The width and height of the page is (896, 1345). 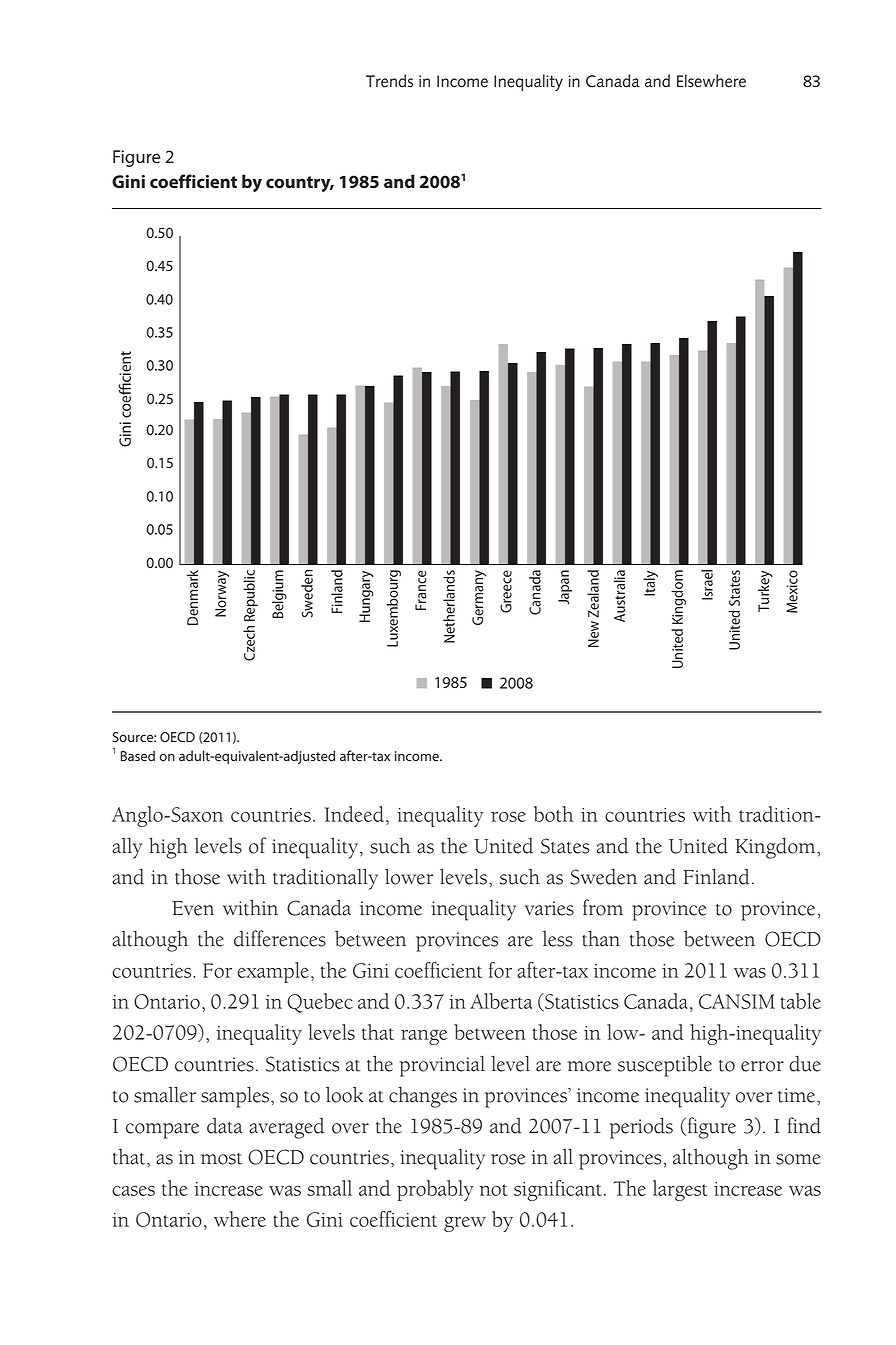 What do you see at coordinates (138, 756) in the page?
I see `Based` at bounding box center [138, 756].
